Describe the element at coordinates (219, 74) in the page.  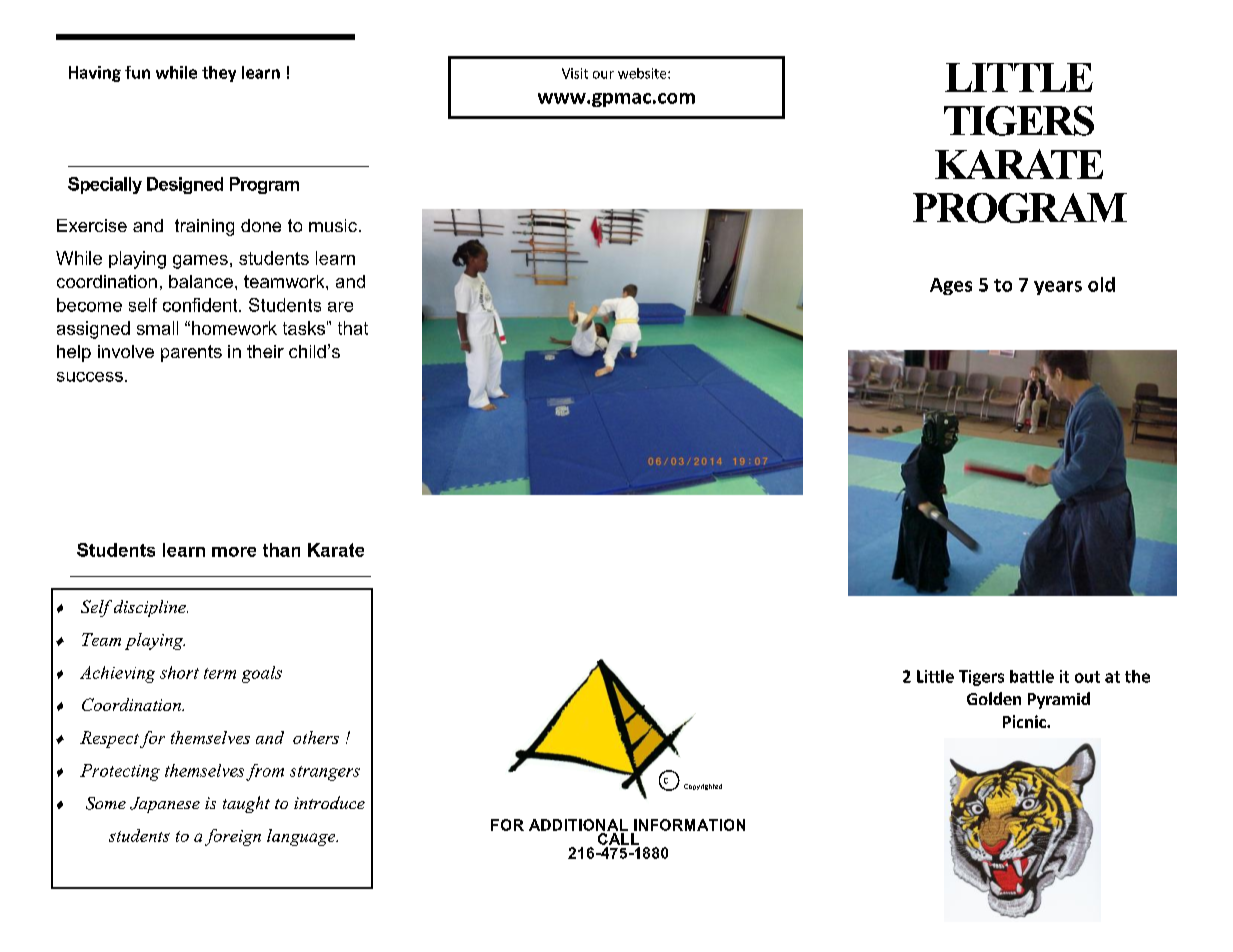
I see `they` at that location.
